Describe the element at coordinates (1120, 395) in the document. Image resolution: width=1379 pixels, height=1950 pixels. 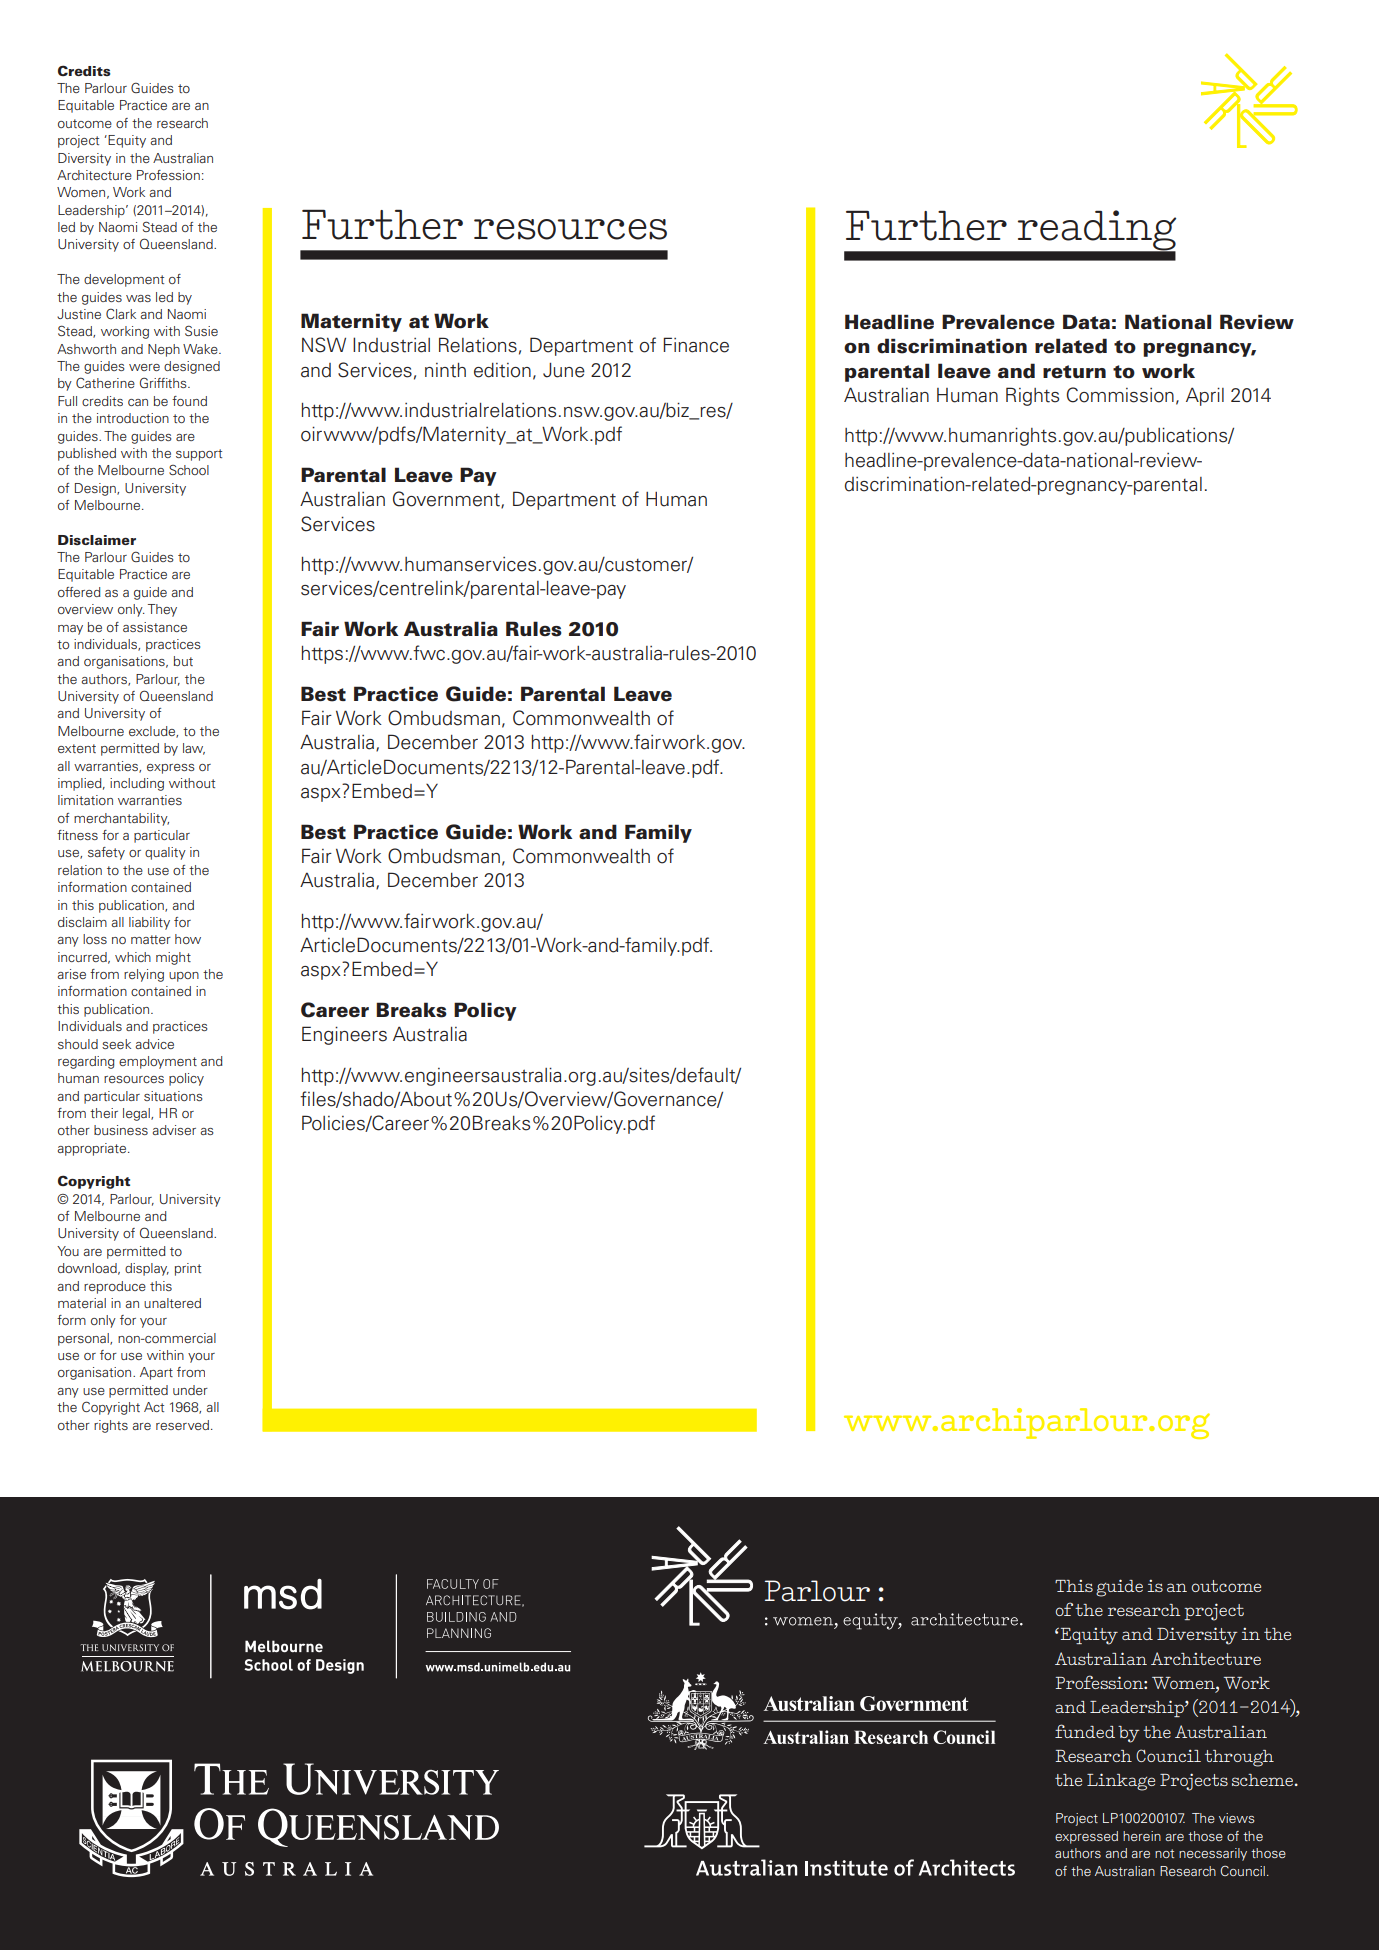
I see `Commission` at that location.
